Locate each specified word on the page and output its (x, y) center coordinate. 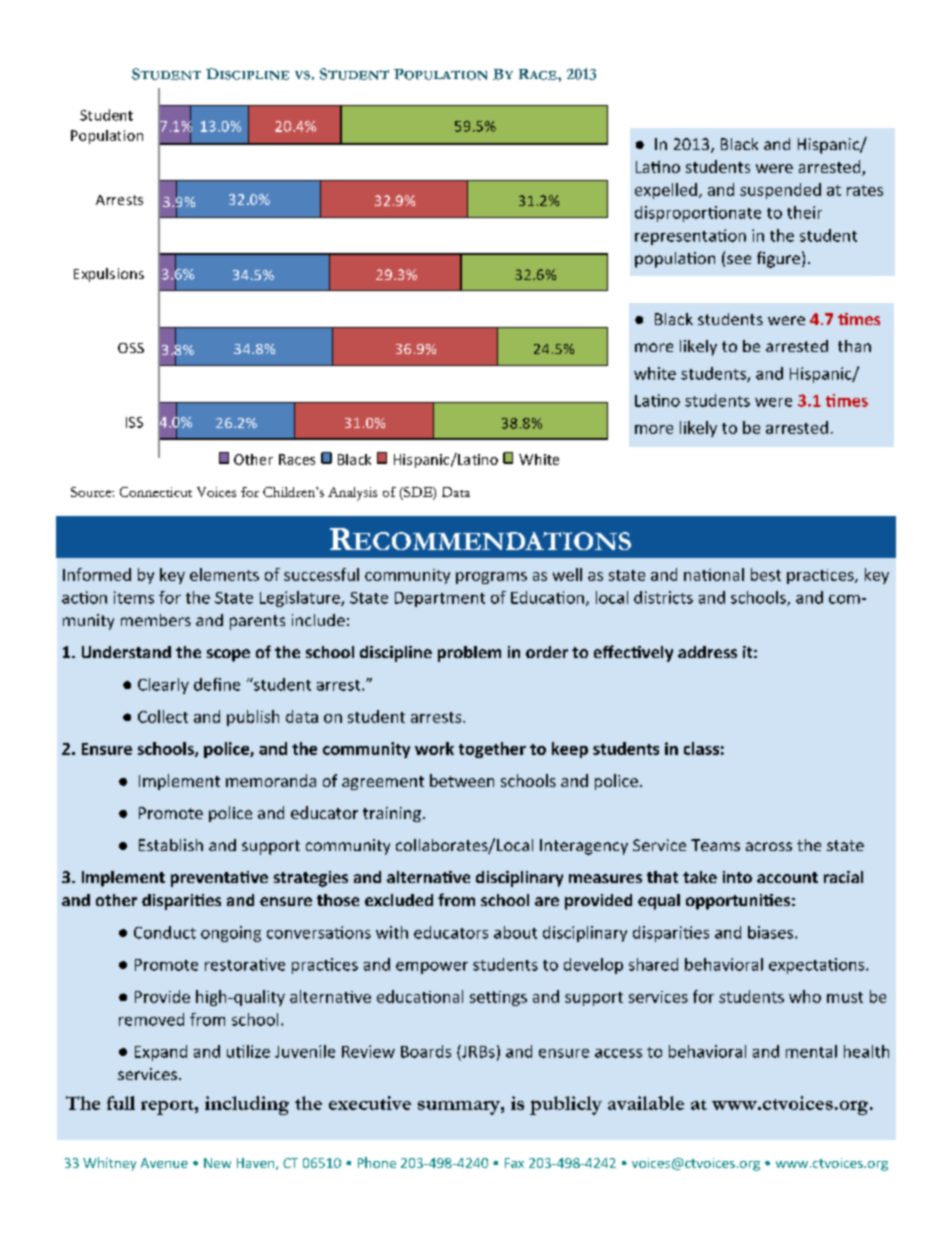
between (462, 780)
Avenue (164, 1163)
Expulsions (109, 275)
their (804, 212)
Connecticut (156, 492)
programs (491, 578)
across (769, 846)
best (766, 574)
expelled (666, 191)
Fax (514, 1163)
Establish (171, 845)
